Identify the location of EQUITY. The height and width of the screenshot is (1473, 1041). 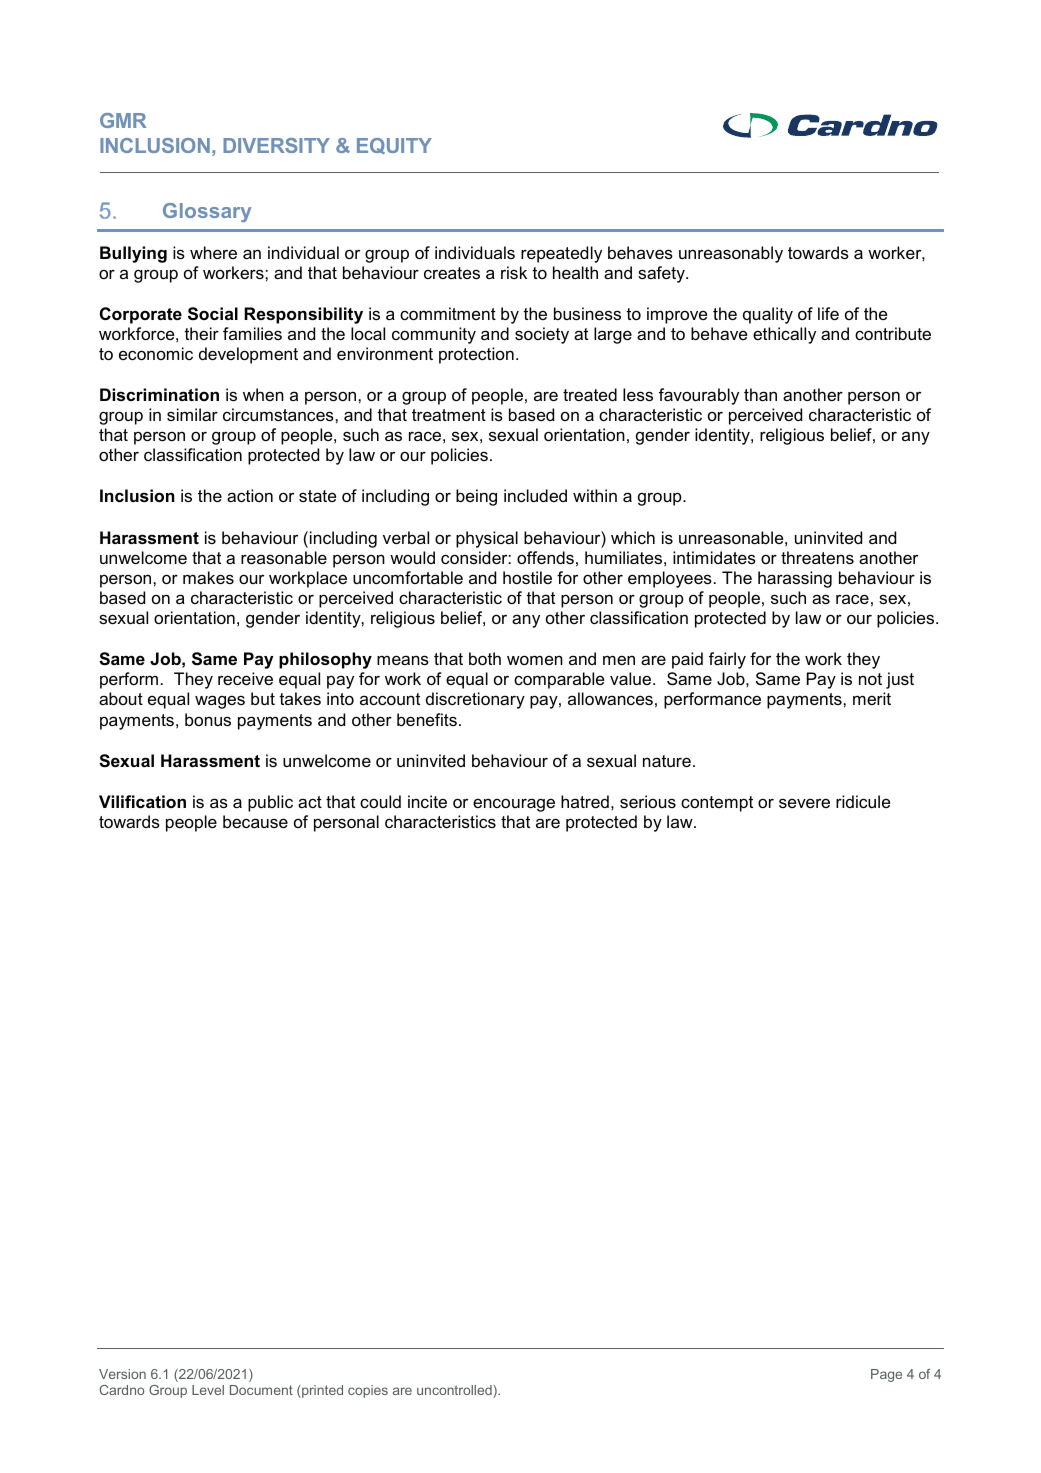
(394, 146).
